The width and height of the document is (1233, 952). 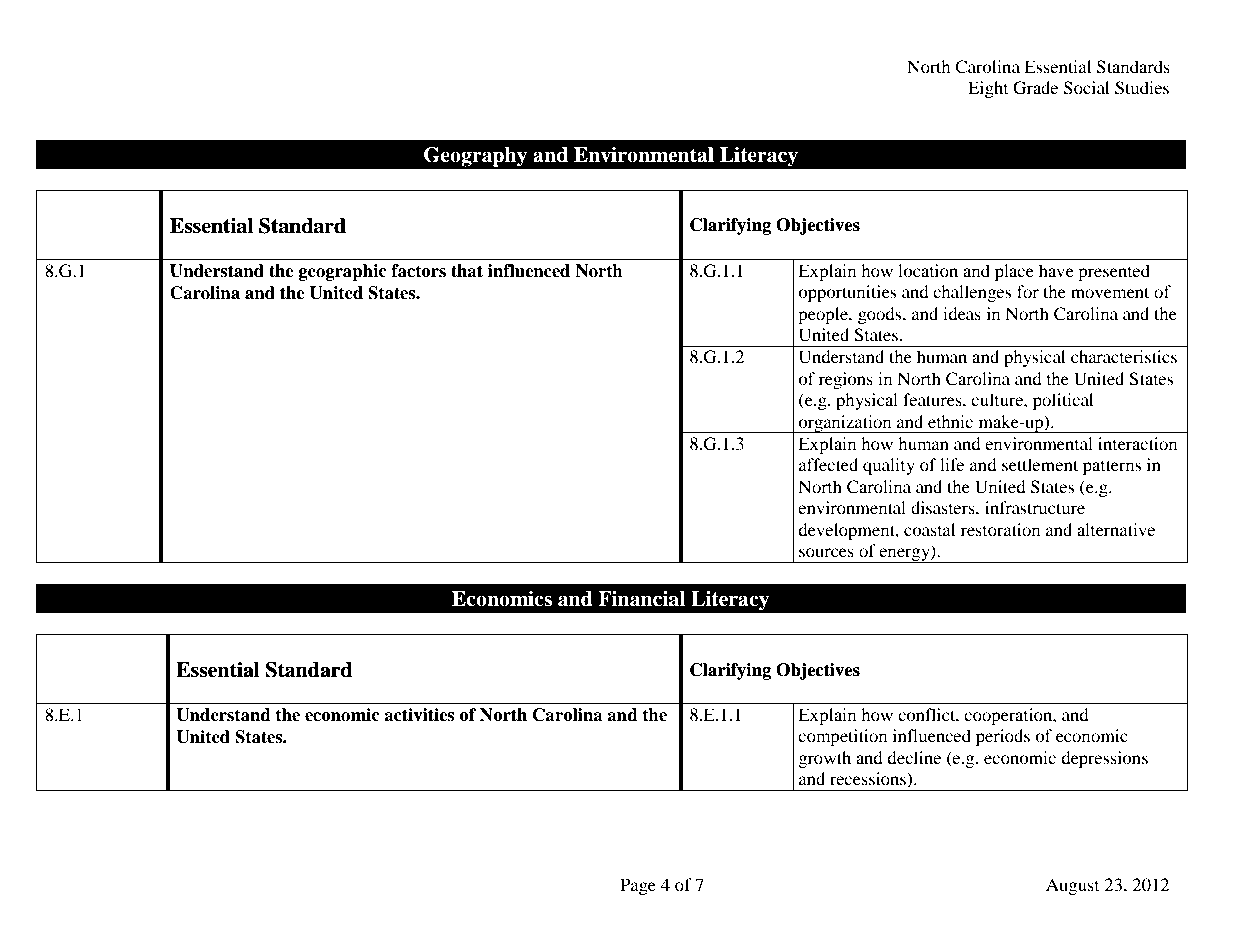 What do you see at coordinates (418, 271) in the document?
I see `factors` at bounding box center [418, 271].
